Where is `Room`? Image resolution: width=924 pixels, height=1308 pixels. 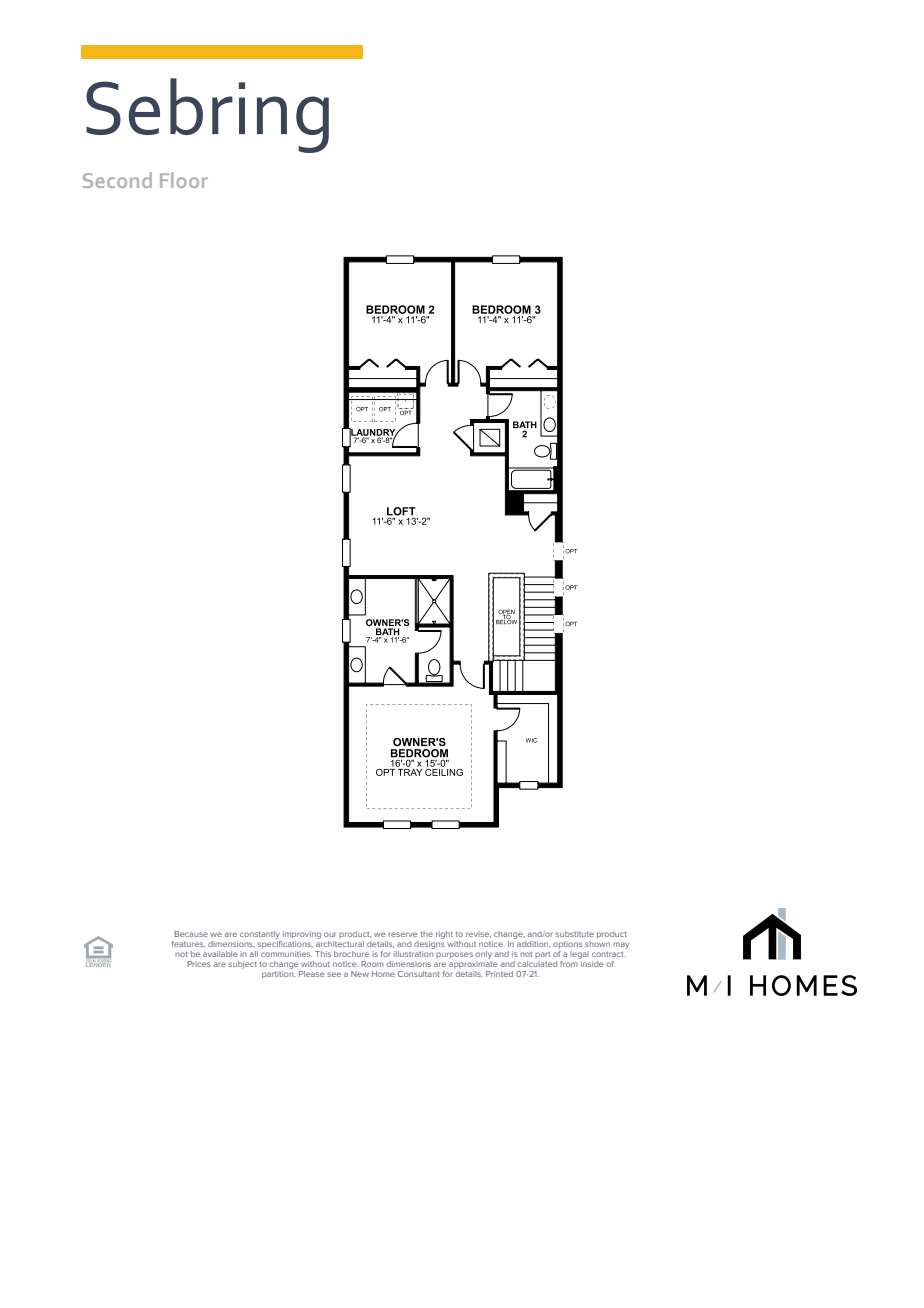 Room is located at coordinates (372, 964).
